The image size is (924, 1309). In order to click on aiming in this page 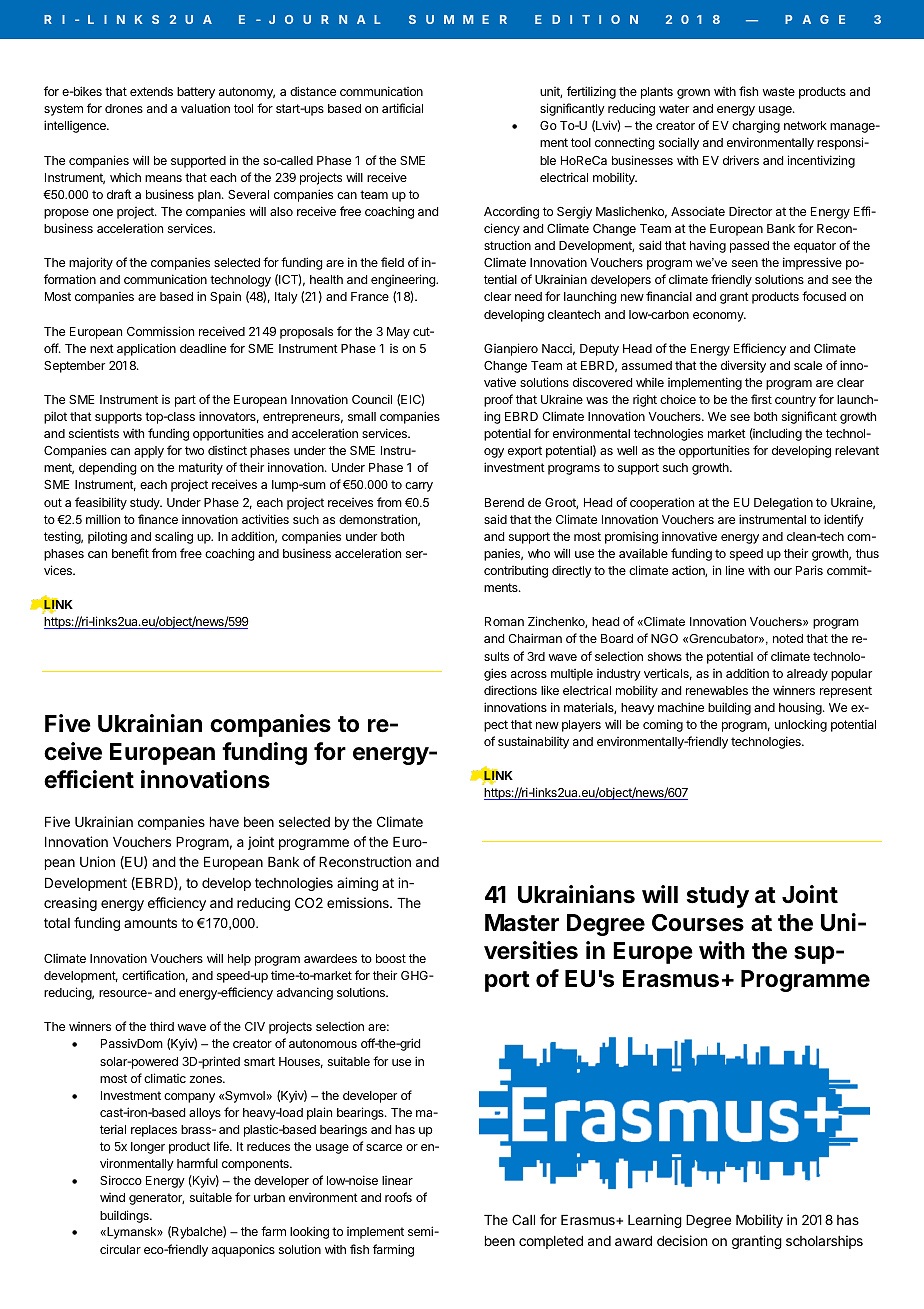, I will do `click(357, 884)`.
